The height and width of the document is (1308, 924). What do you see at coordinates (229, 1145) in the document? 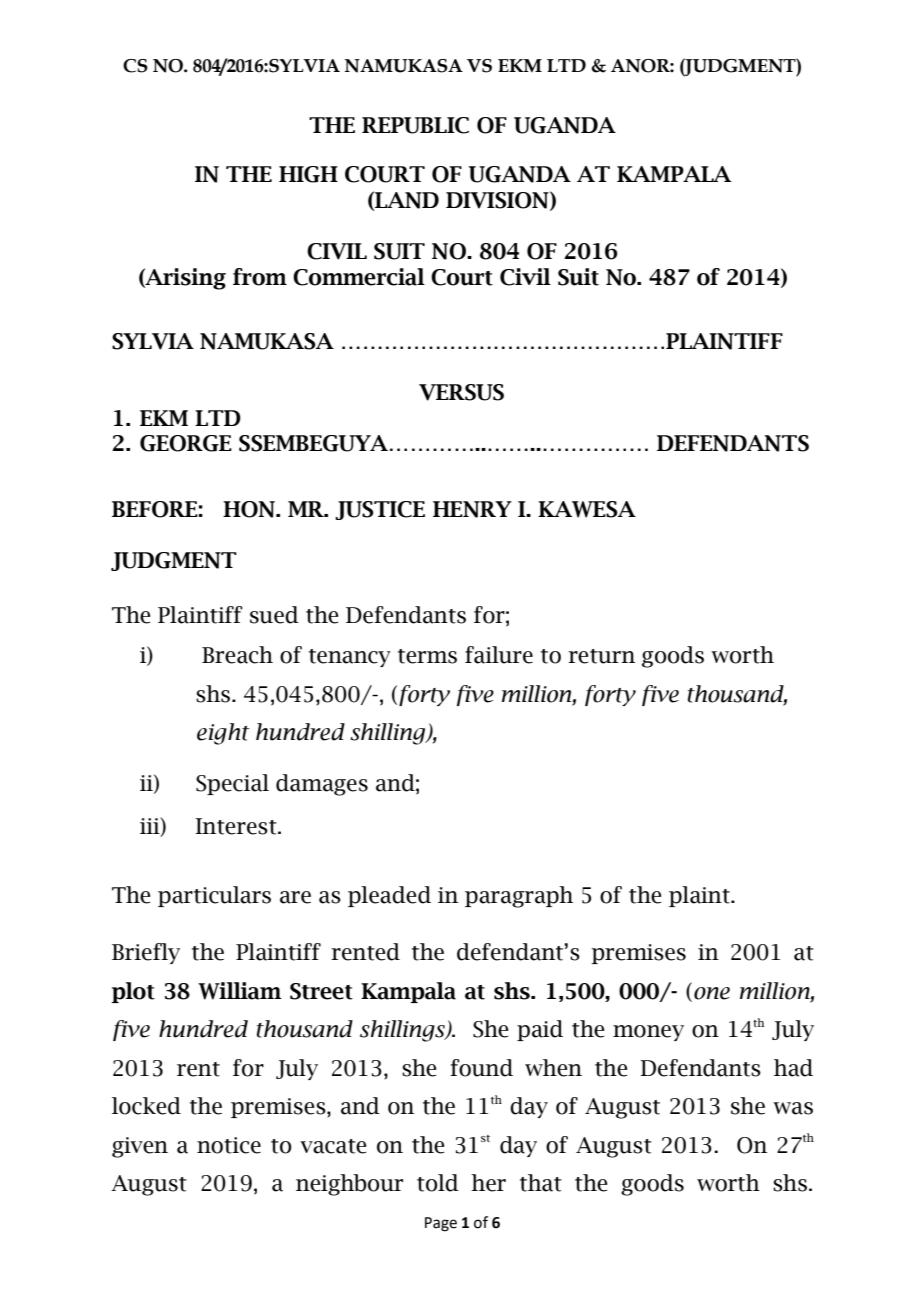
I see `notice` at bounding box center [229, 1145].
